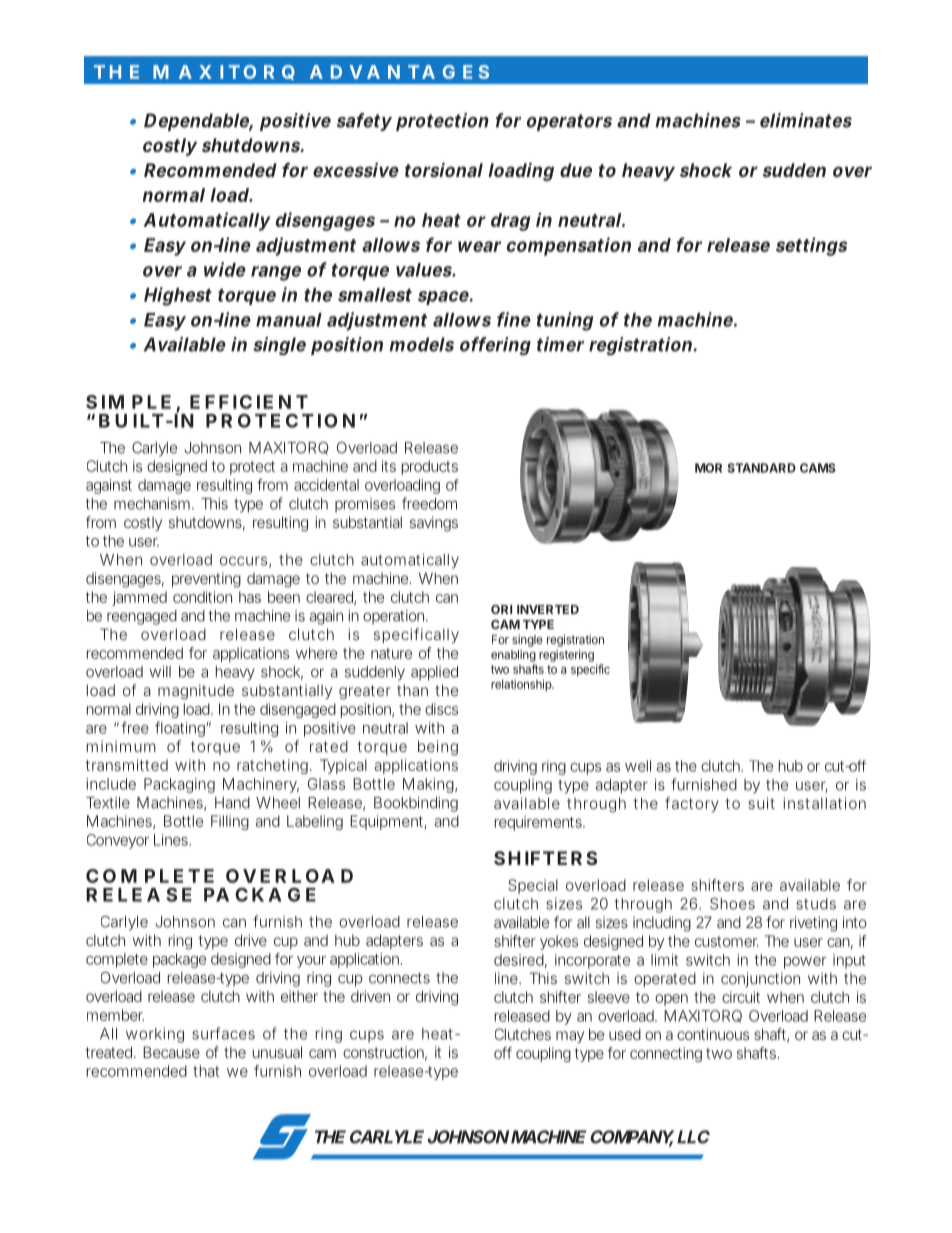 This page has width=952, height=1233. What do you see at coordinates (761, 468) in the page?
I see `STANDARD` at bounding box center [761, 468].
